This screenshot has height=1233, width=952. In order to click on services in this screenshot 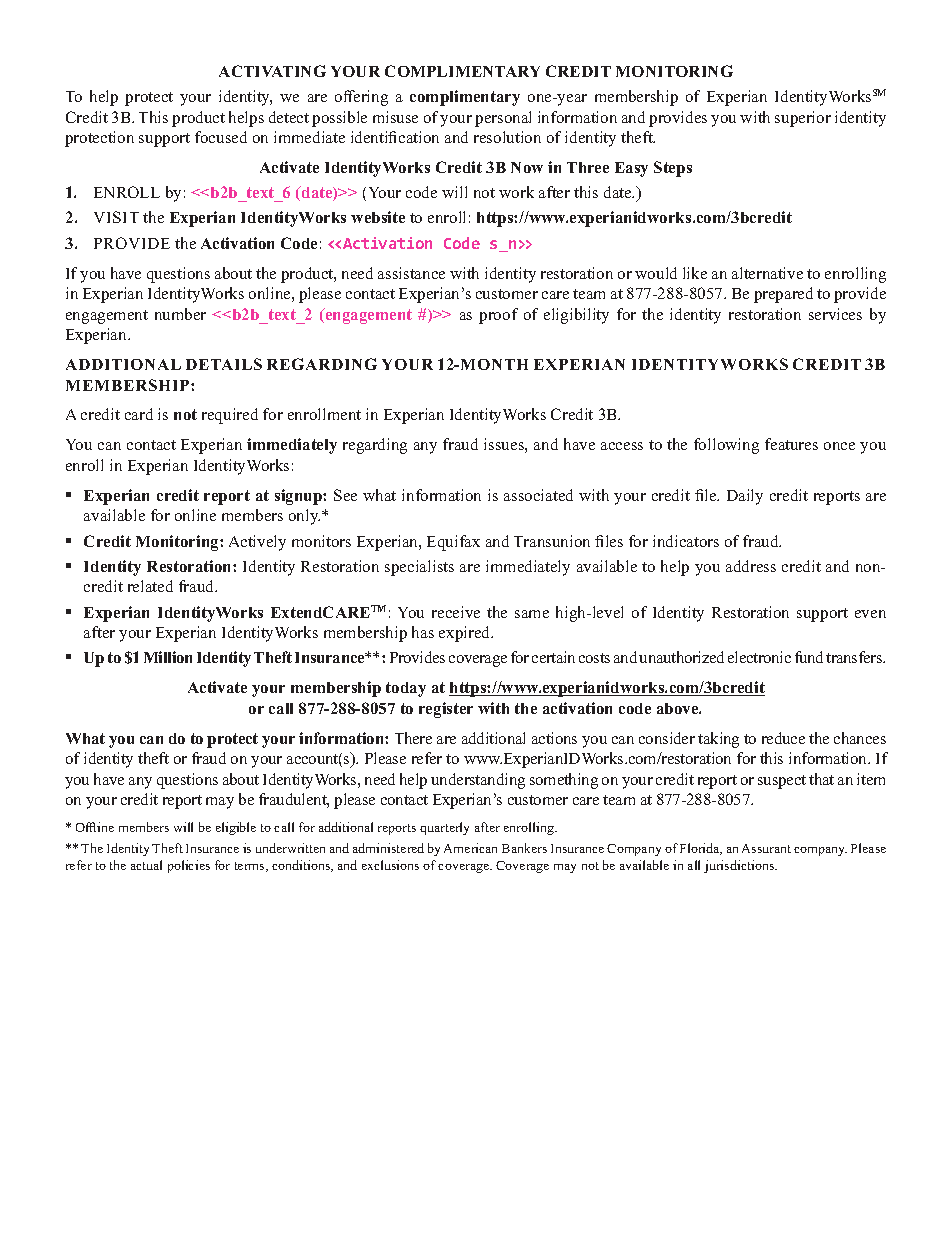, I will do `click(835, 314)`.
